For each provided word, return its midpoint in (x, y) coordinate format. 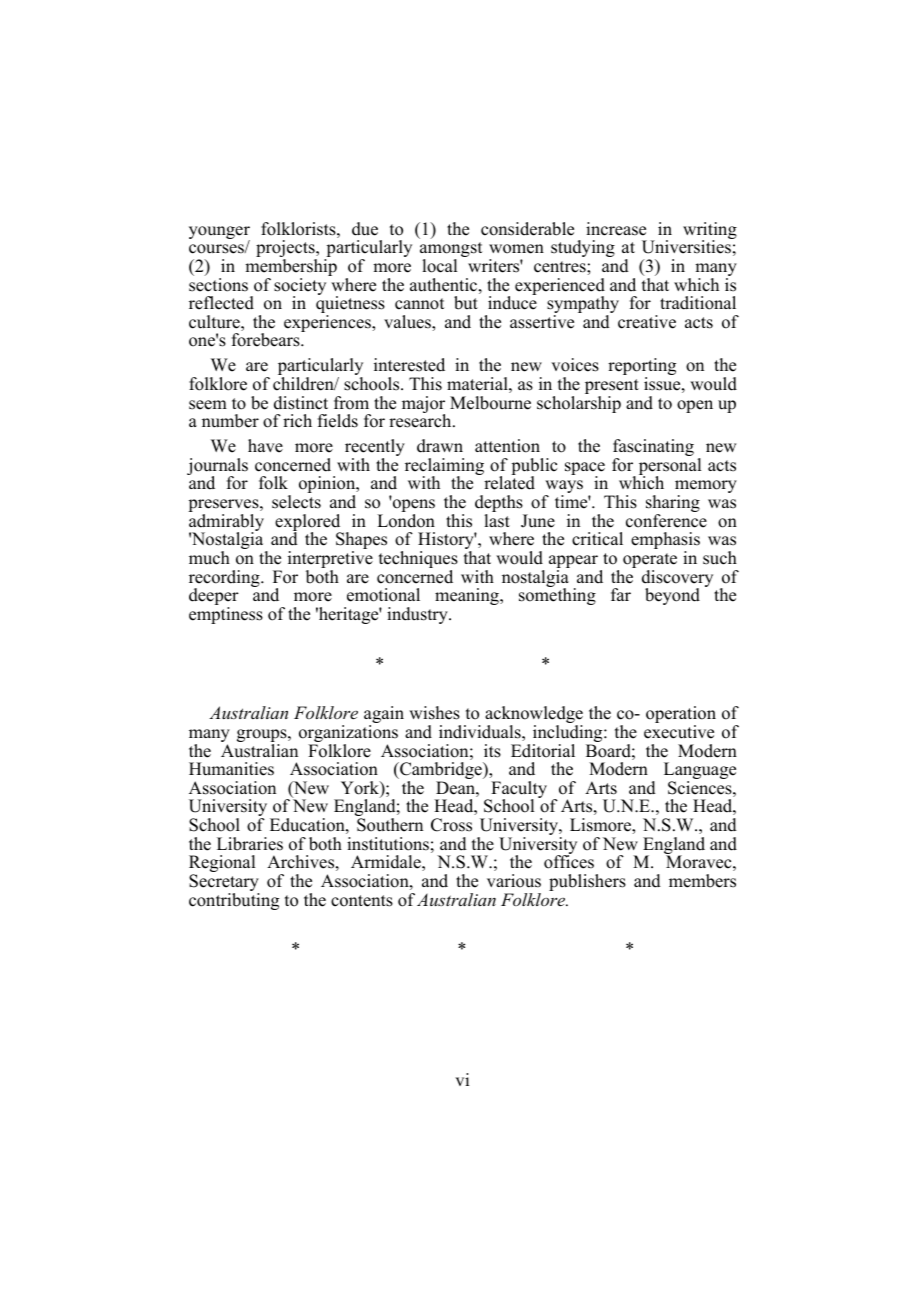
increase (616, 229)
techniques (418, 561)
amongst (451, 251)
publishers (587, 882)
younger (219, 234)
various (514, 881)
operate (650, 562)
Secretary (224, 884)
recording (225, 580)
